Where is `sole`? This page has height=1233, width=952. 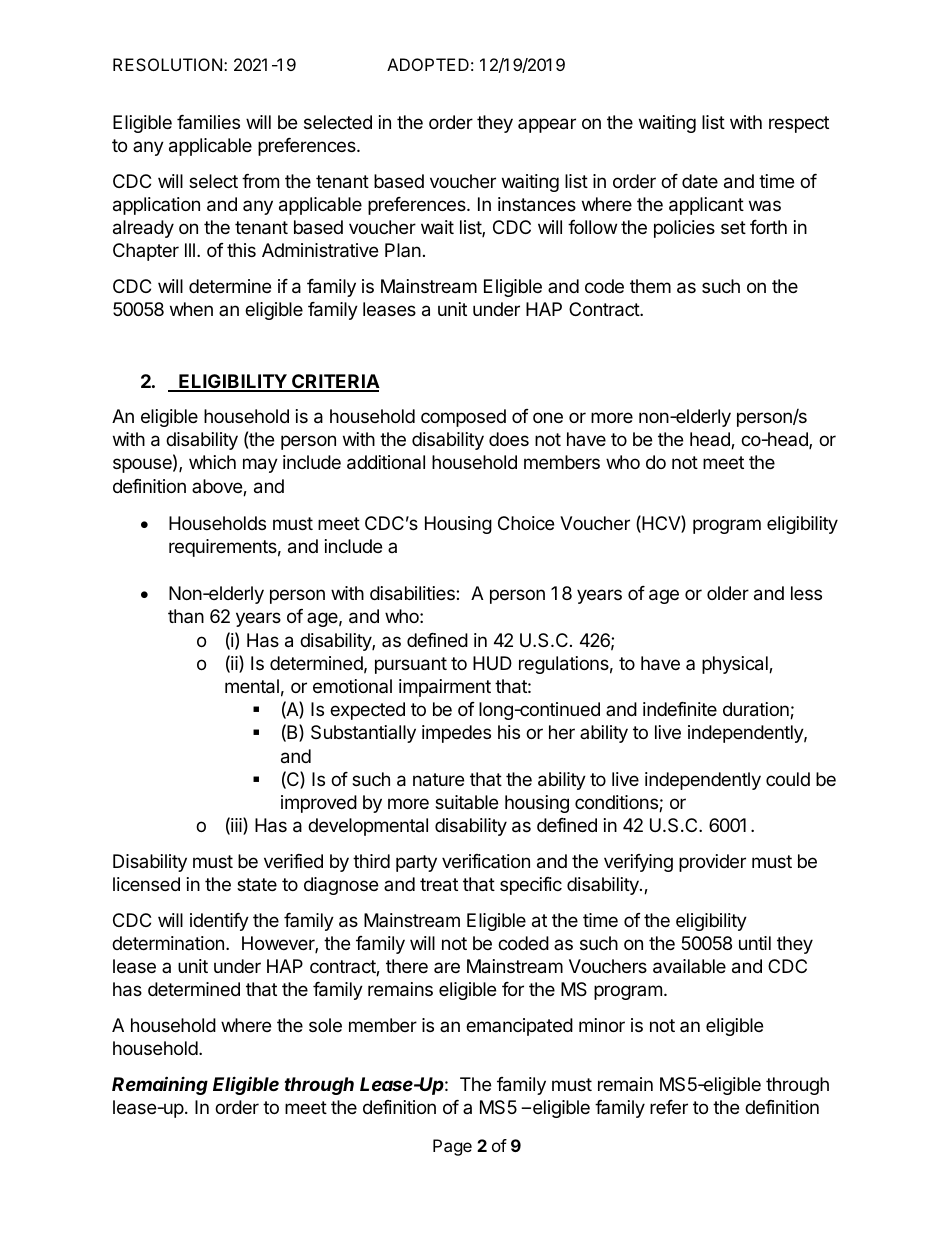
sole is located at coordinates (325, 1025).
